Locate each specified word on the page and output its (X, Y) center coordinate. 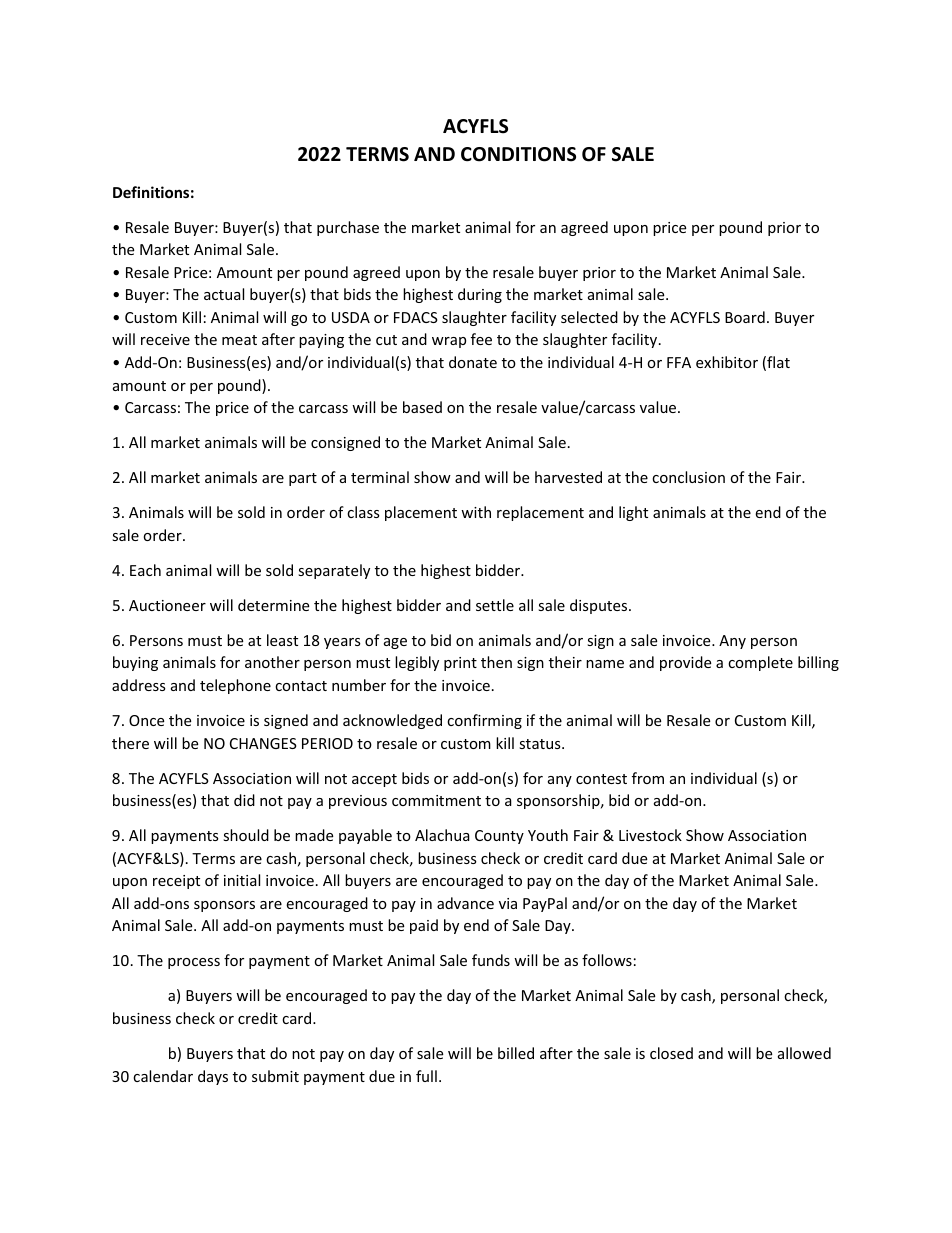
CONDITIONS (518, 154)
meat (239, 340)
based (422, 407)
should (246, 835)
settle (495, 605)
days (213, 1077)
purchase (348, 228)
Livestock (650, 835)
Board (745, 317)
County (499, 837)
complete (760, 663)
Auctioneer (167, 605)
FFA (679, 362)
